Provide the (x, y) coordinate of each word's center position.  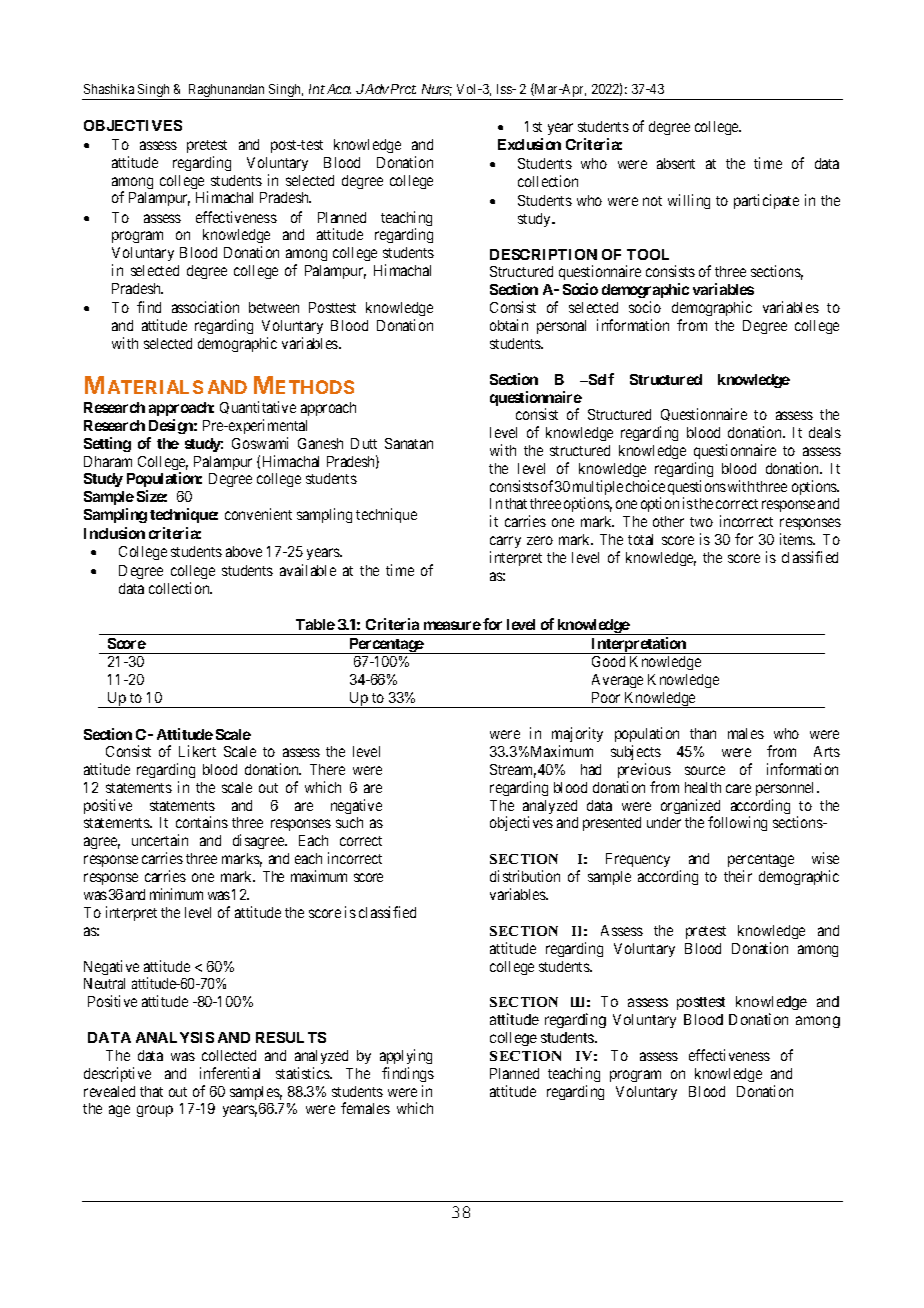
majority (577, 736)
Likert (197, 751)
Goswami (260, 443)
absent (676, 163)
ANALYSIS (175, 1037)
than (703, 733)
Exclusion (529, 144)
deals (825, 432)
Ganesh (320, 443)
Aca (339, 89)
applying (406, 1056)
